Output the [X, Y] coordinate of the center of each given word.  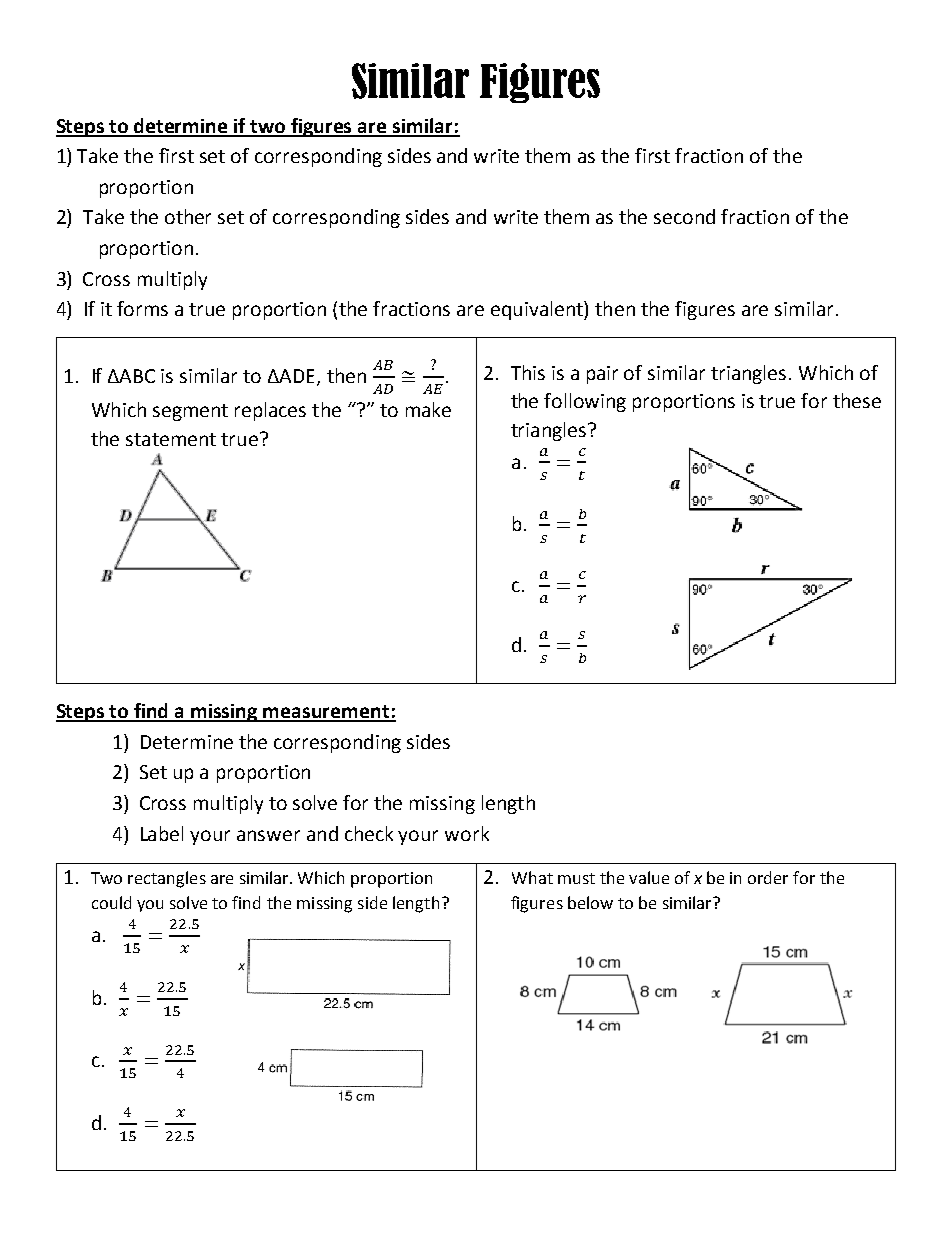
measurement [327, 713]
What [532, 877]
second [684, 216]
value [649, 877]
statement [171, 439]
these [857, 400]
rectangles [167, 879]
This [528, 372]
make [428, 409]
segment [190, 412]
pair [602, 375]
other [188, 216]
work [467, 833]
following [585, 402]
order [768, 877]
